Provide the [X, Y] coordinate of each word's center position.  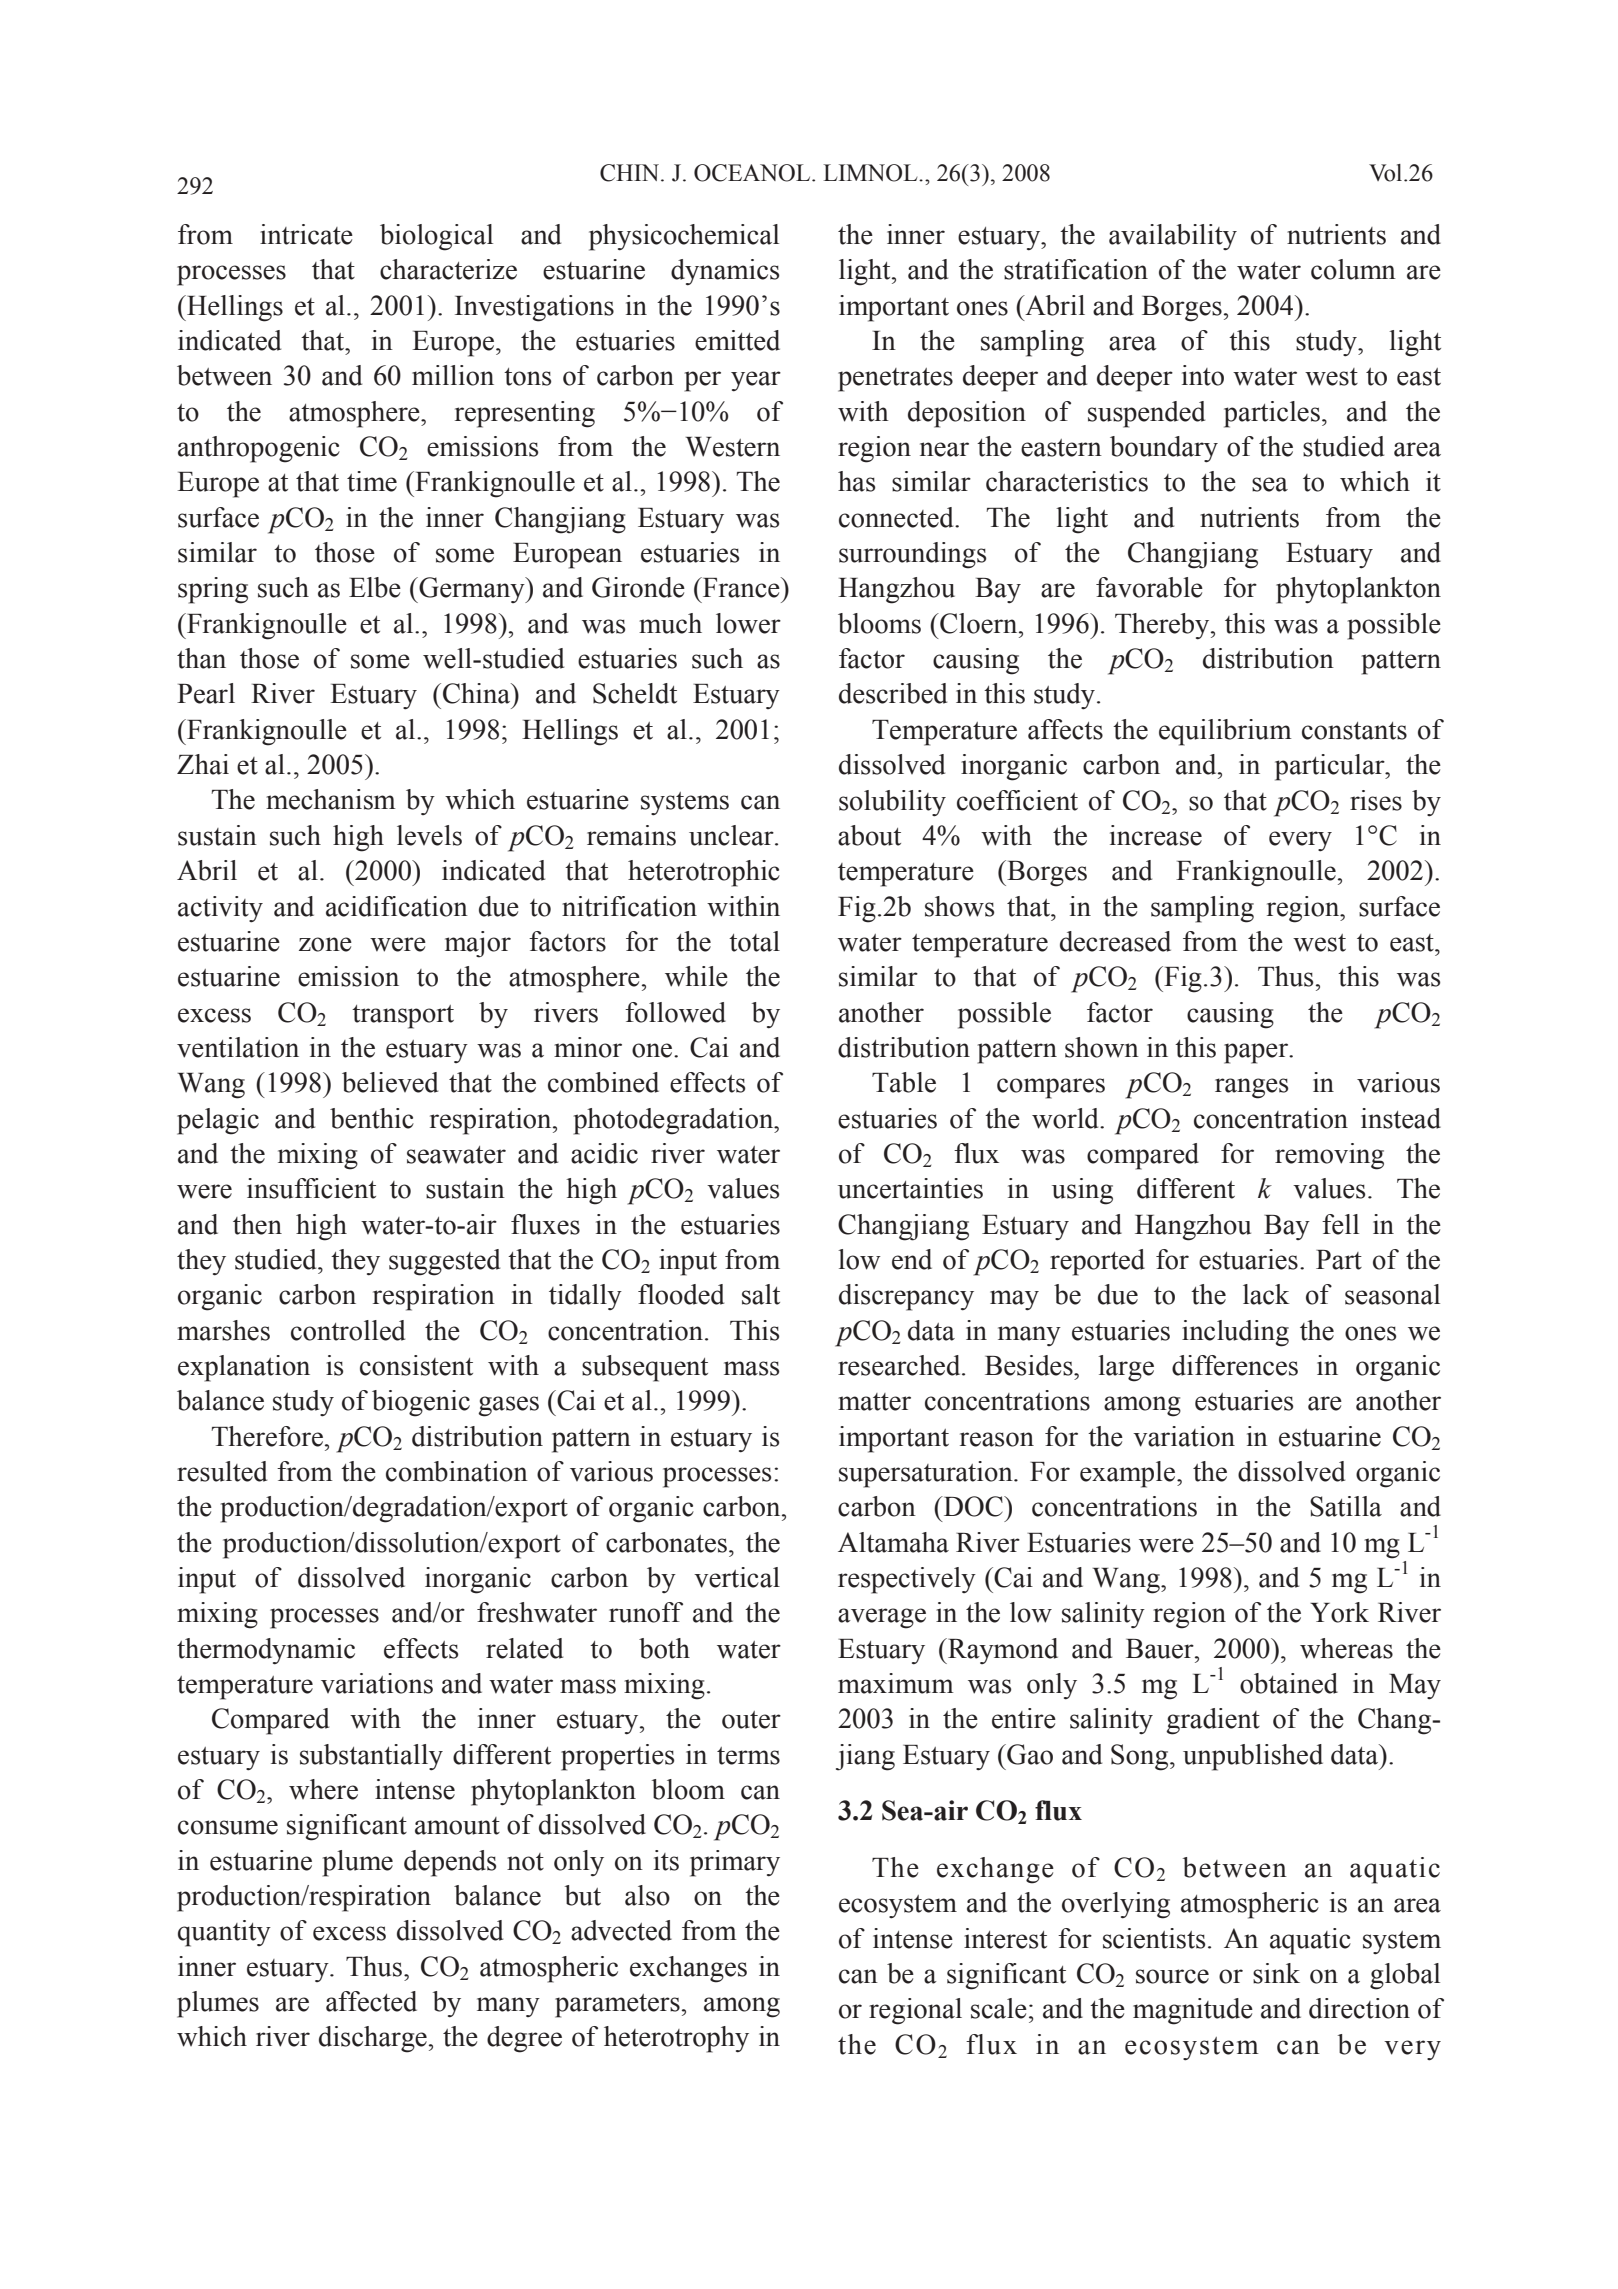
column [1353, 269]
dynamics [725, 272]
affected [371, 2001]
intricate [306, 234]
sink [1276, 1973]
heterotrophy [676, 2039]
